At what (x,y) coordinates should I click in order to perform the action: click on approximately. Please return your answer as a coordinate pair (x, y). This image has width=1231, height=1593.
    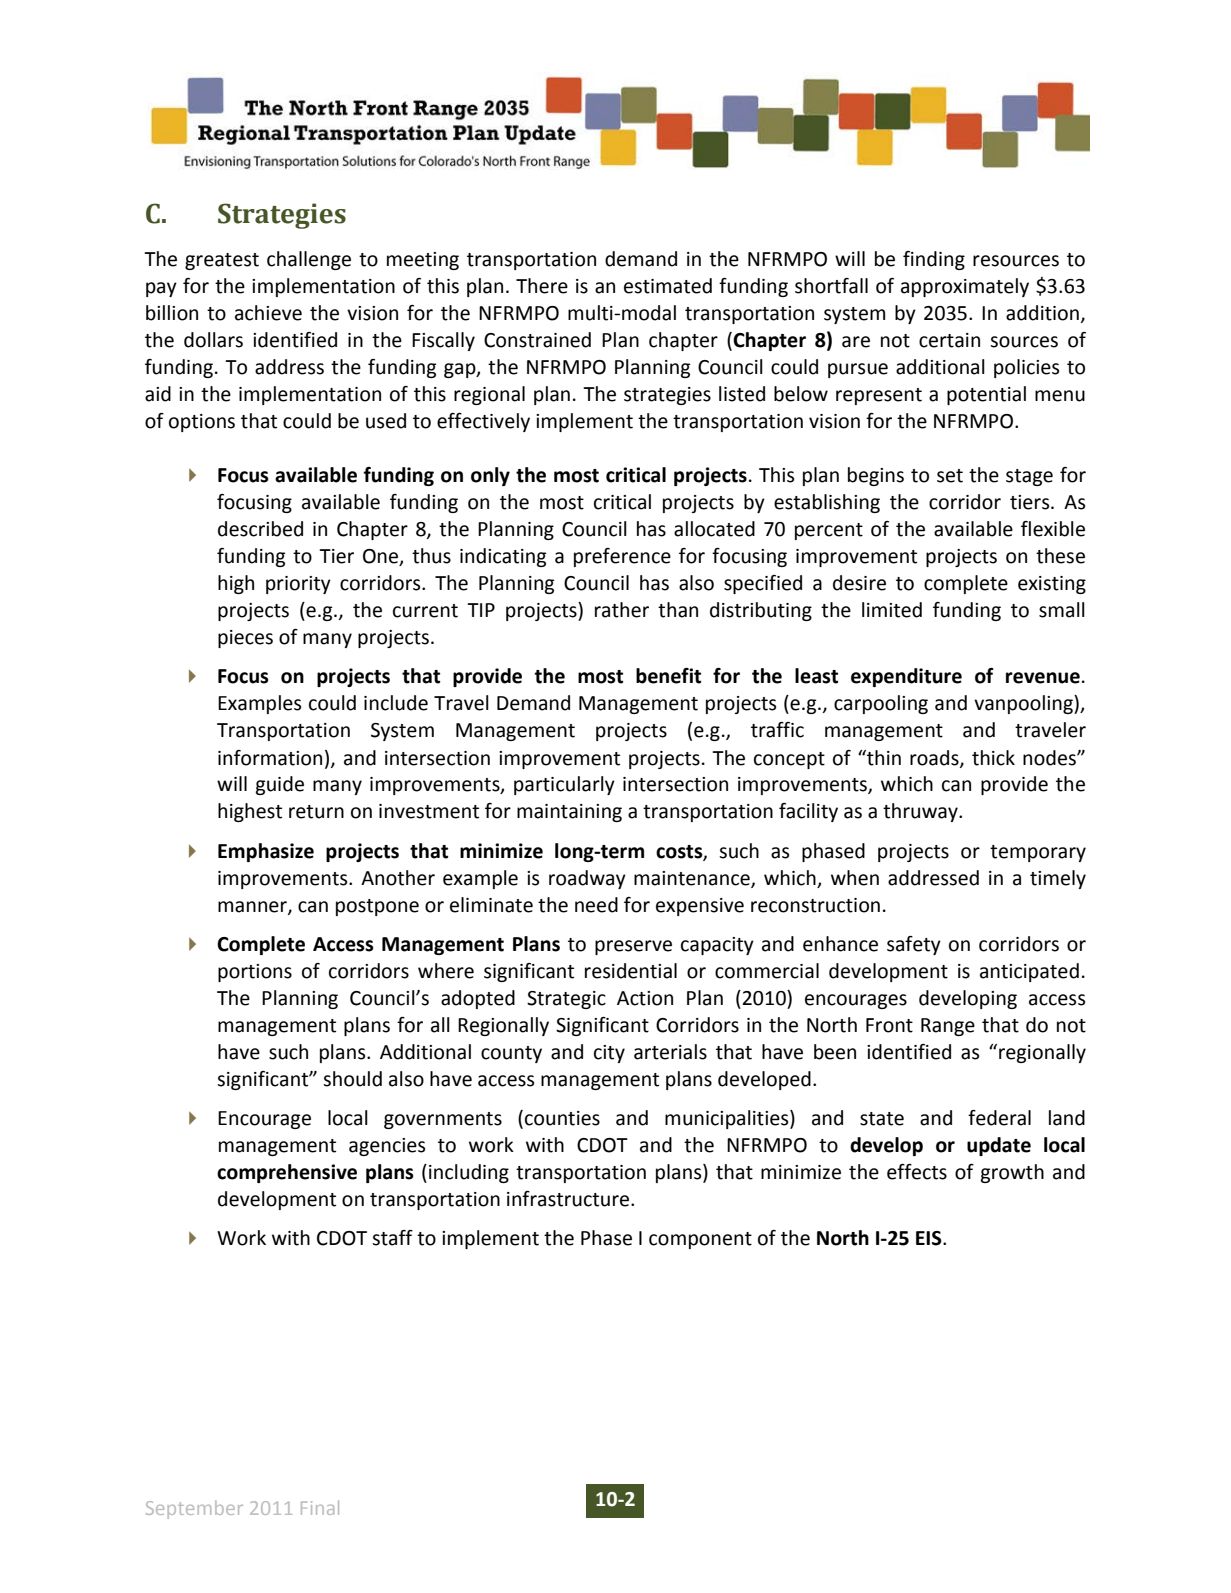
    Looking at the image, I should click on (965, 287).
